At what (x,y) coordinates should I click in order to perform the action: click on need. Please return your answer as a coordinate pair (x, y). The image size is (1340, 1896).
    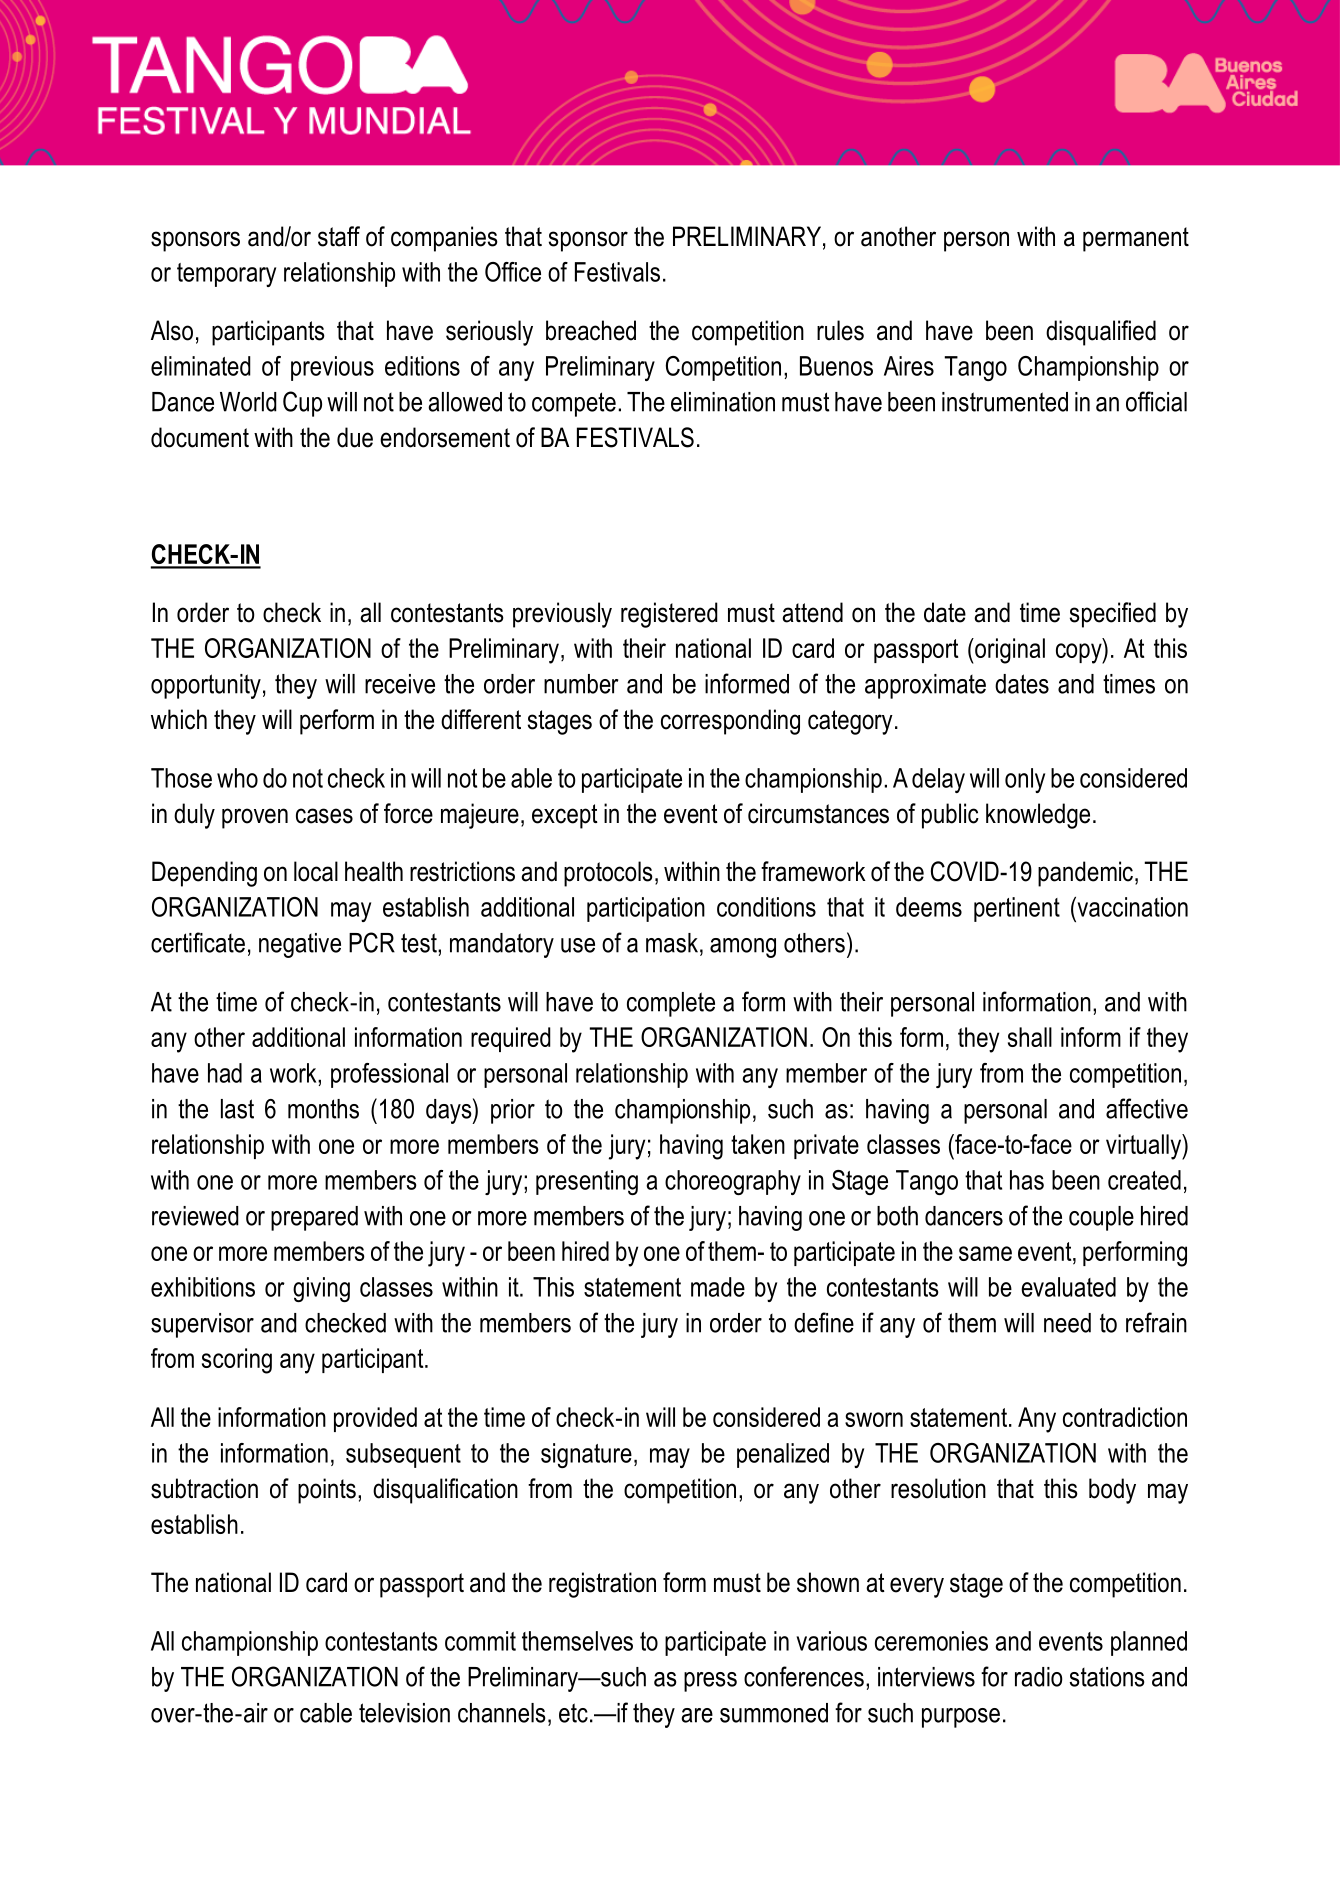
    Looking at the image, I should click on (1067, 1323).
